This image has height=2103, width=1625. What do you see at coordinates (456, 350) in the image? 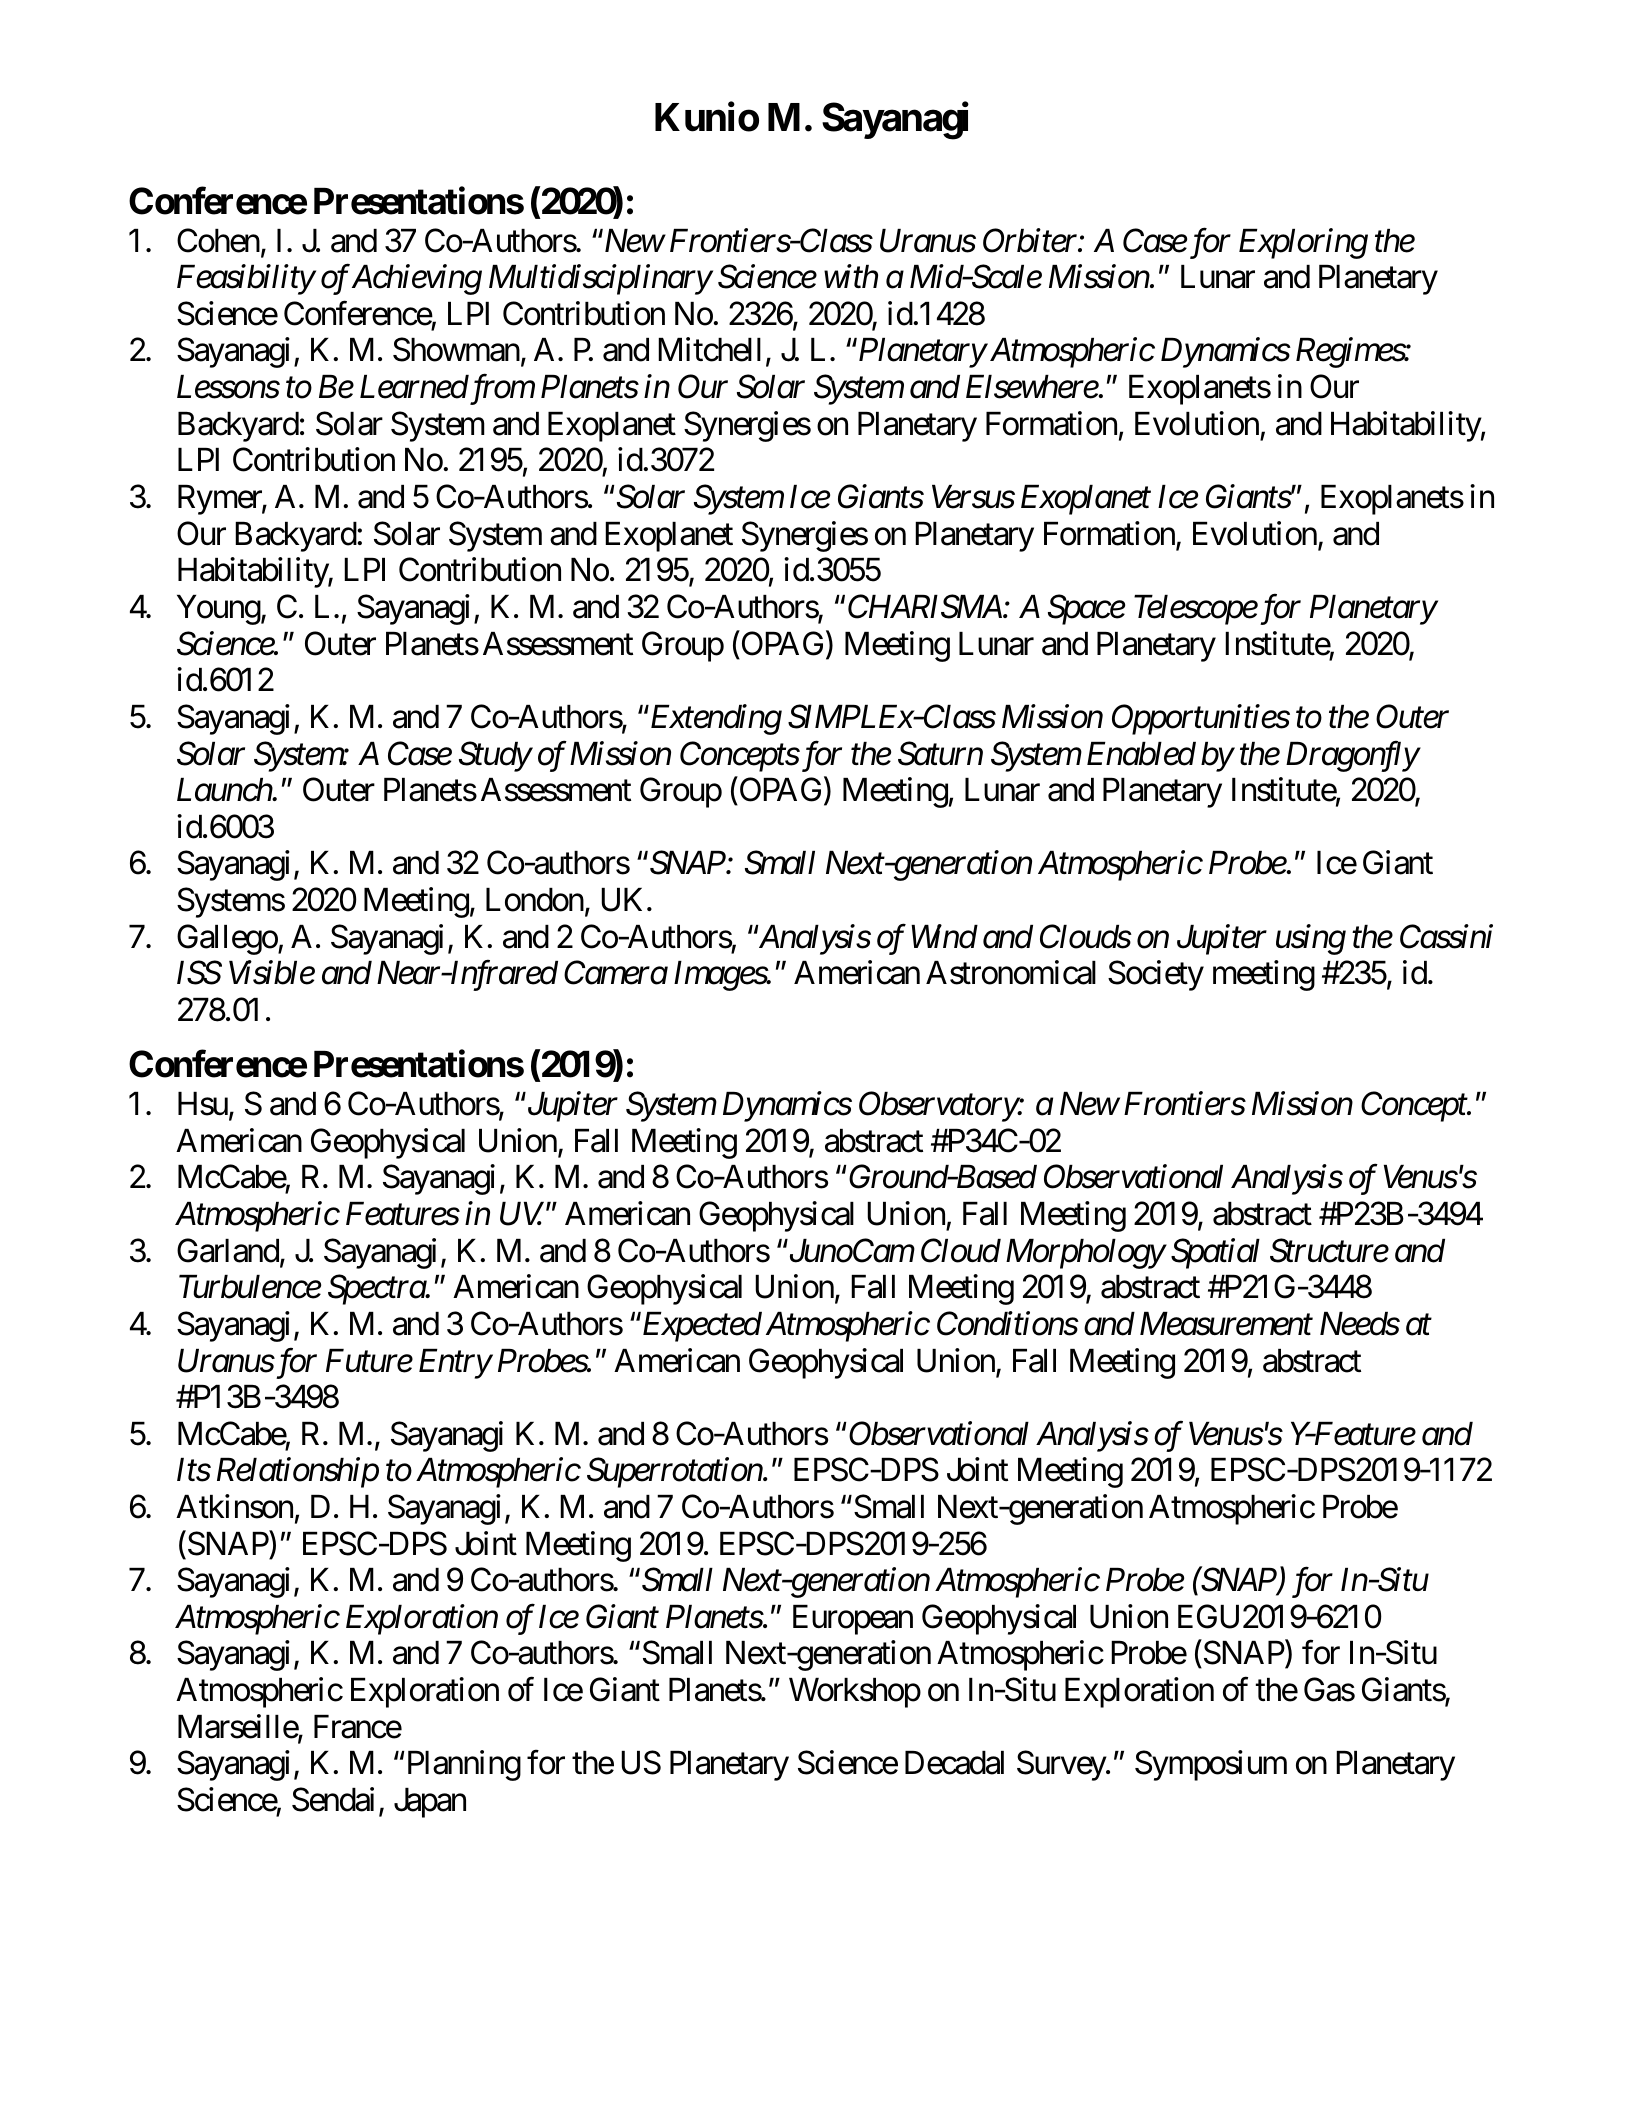
I see `Showman` at bounding box center [456, 350].
